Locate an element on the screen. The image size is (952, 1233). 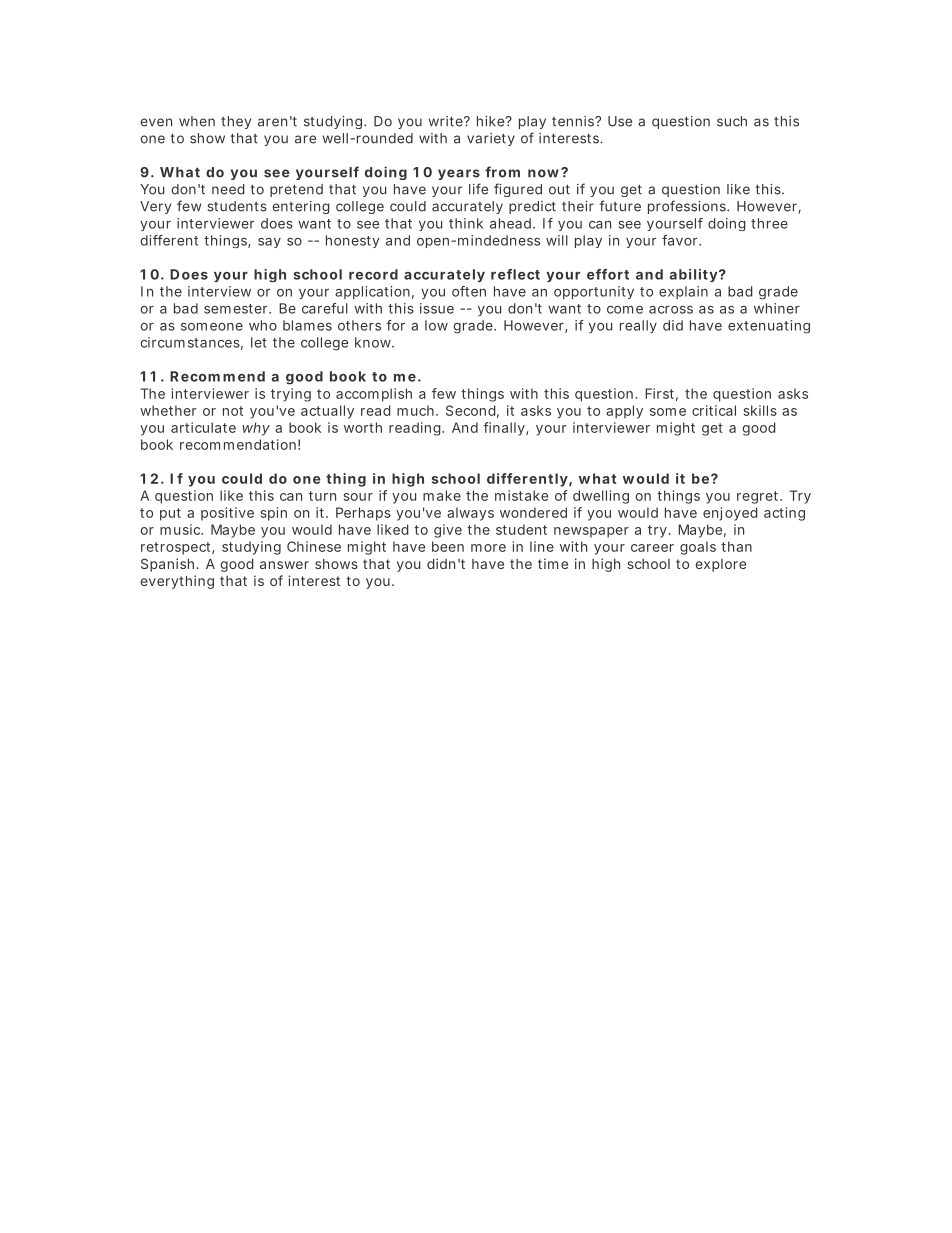
variety is located at coordinates (491, 139).
